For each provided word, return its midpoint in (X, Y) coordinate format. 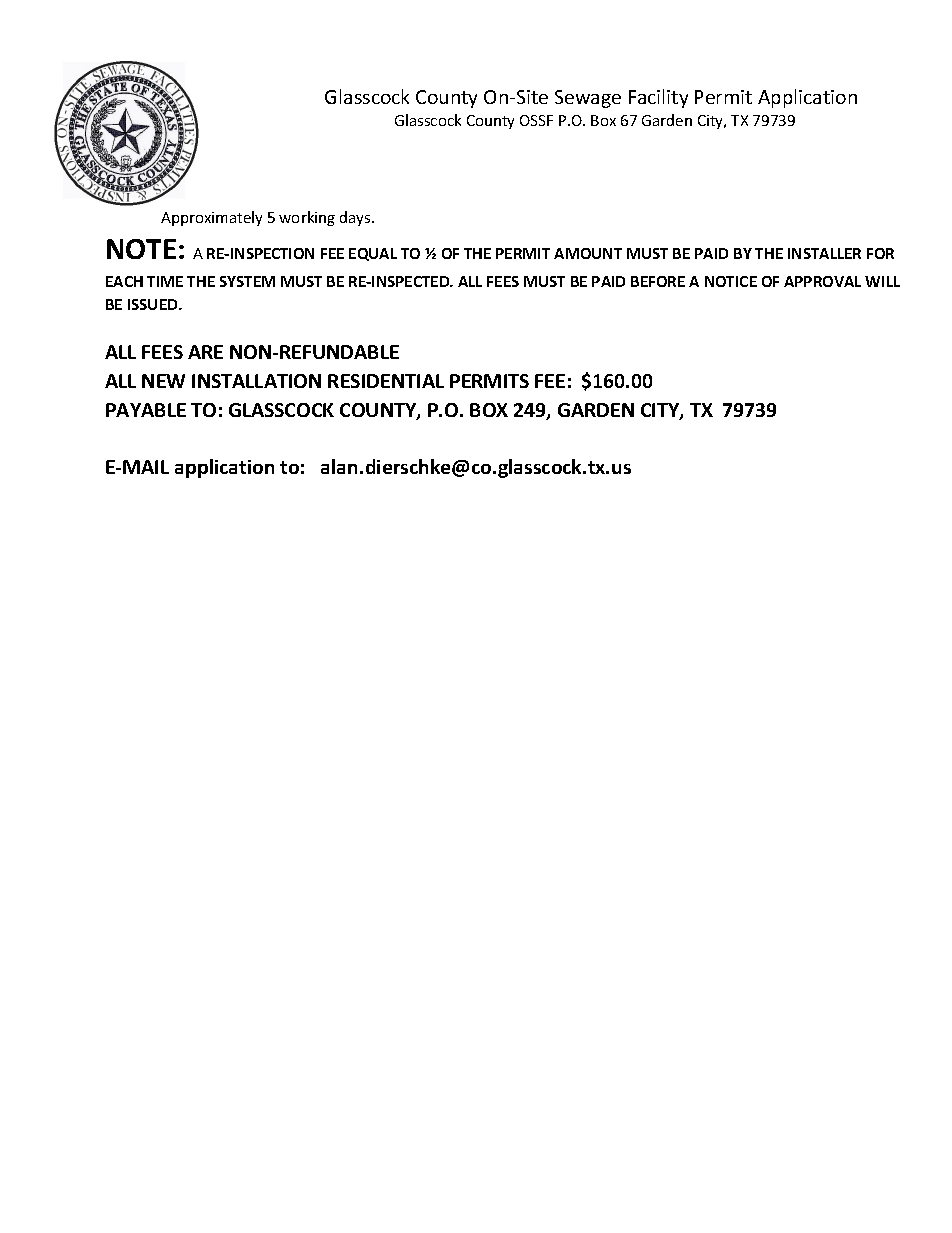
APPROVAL (822, 281)
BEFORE (658, 281)
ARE (205, 352)
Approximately (211, 218)
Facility (658, 98)
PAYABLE (146, 410)
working (307, 218)
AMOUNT (588, 253)
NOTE (141, 249)
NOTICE (731, 281)
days (356, 218)
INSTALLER (824, 253)
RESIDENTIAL (386, 381)
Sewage (588, 99)
